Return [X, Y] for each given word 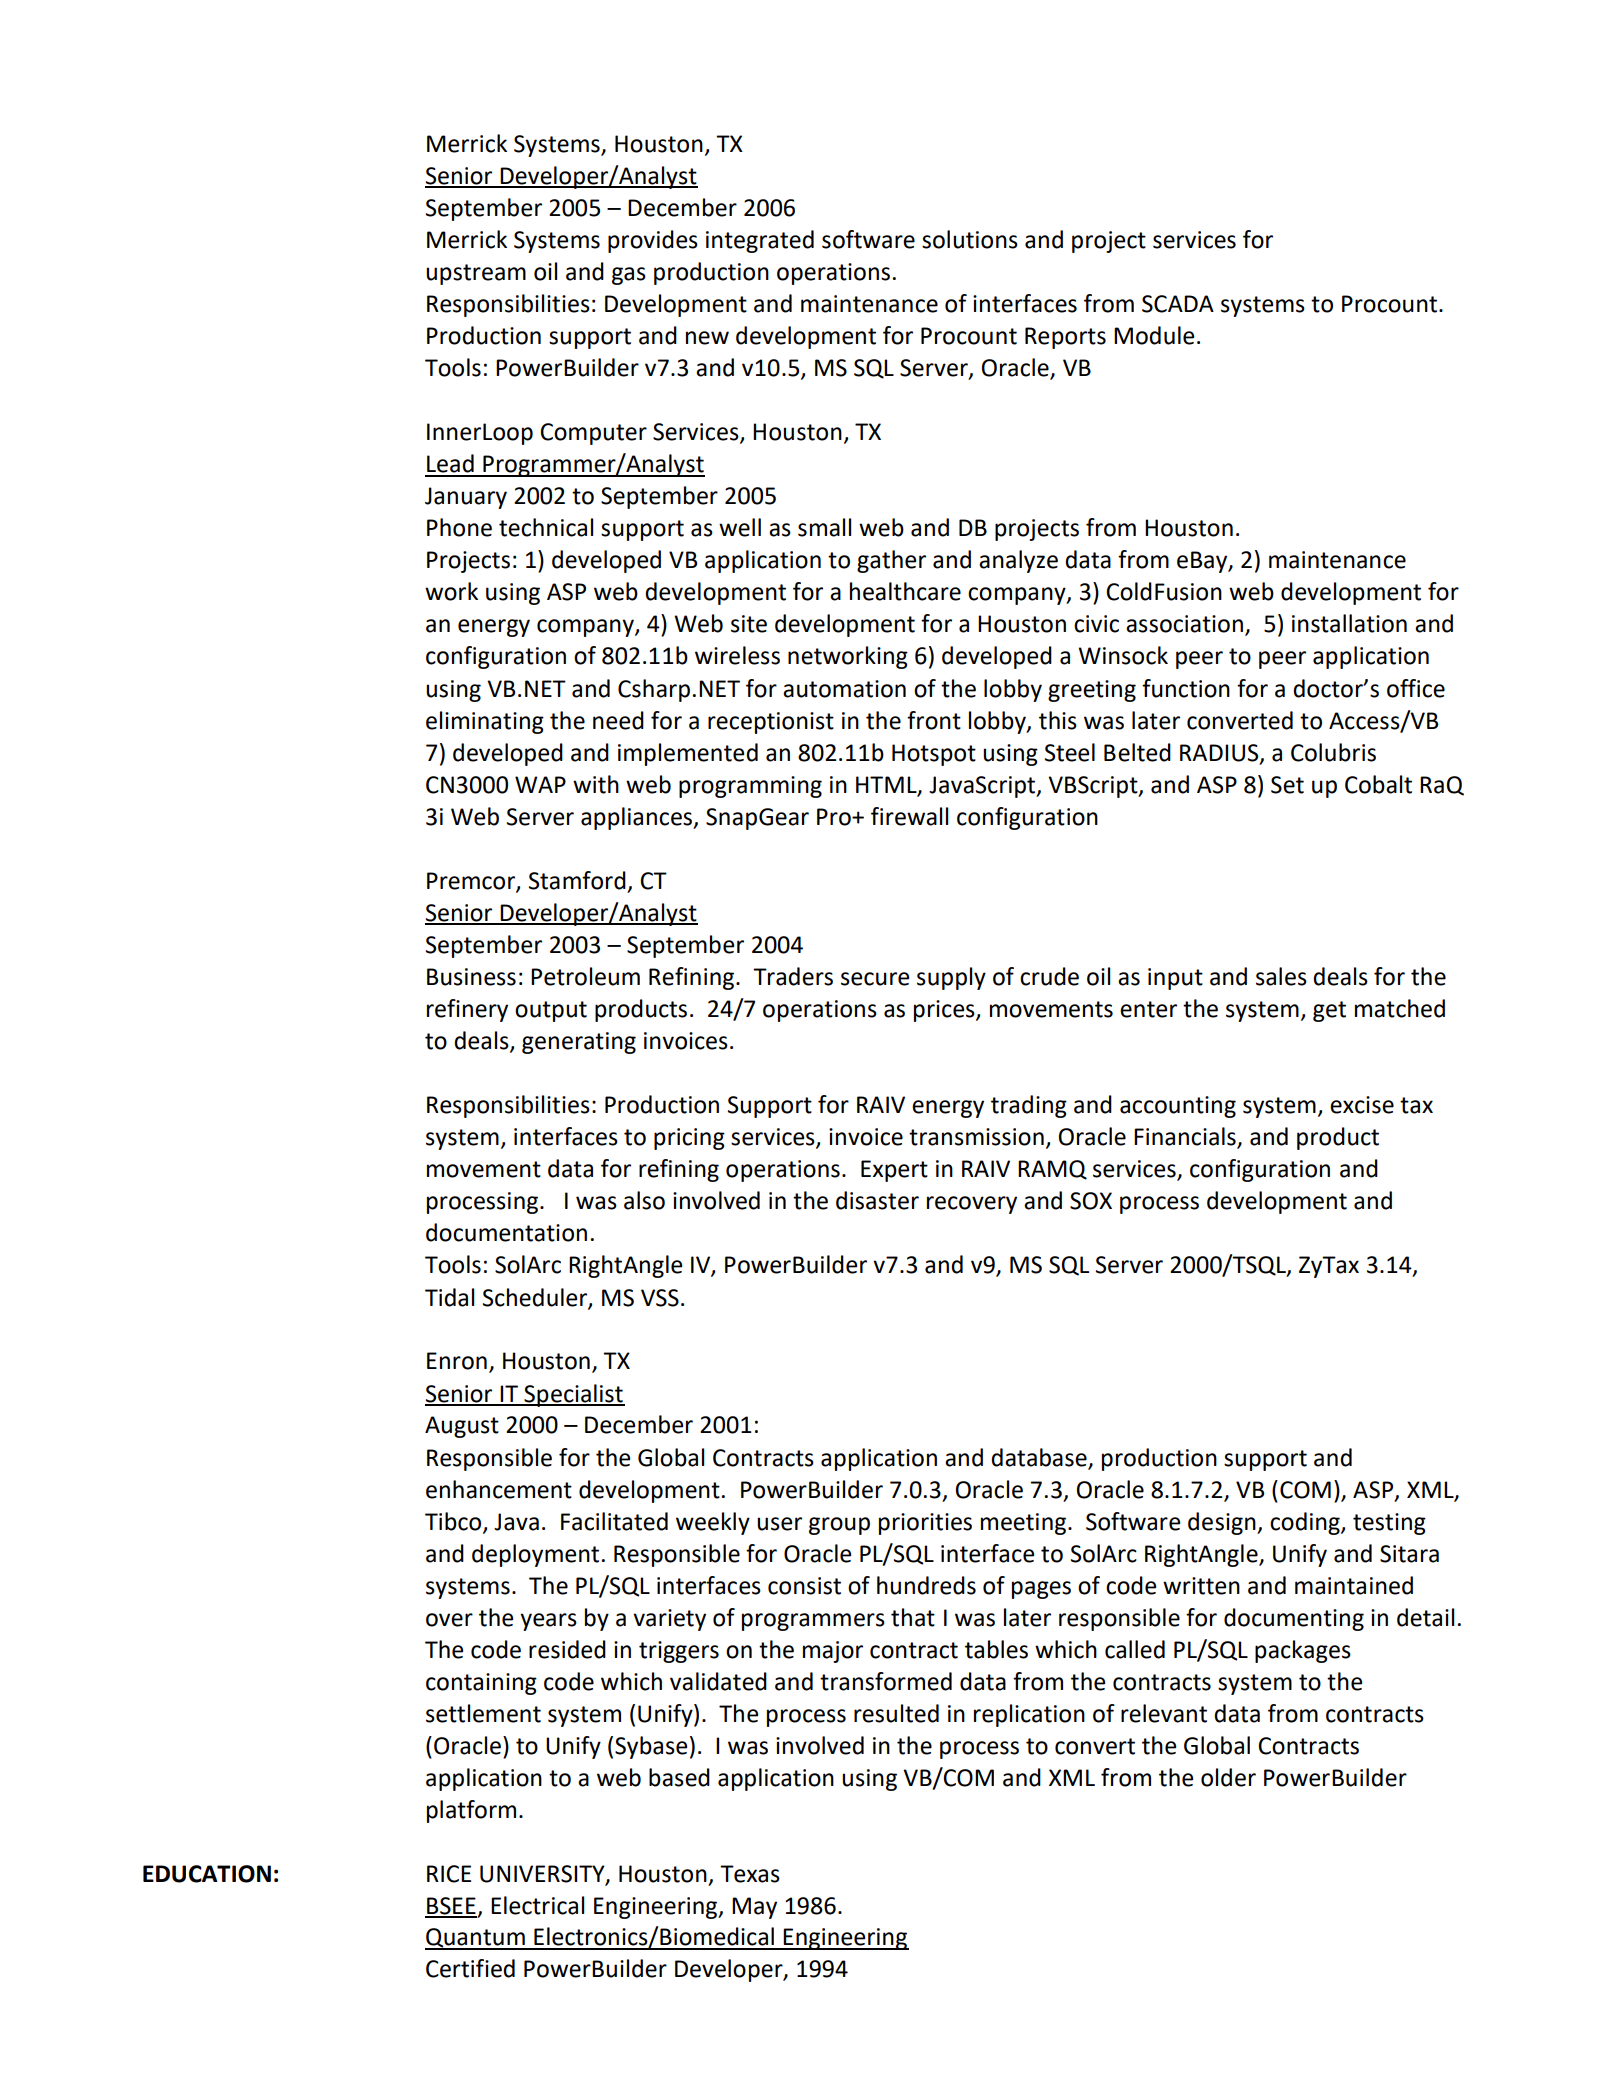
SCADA [1178, 304]
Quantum [476, 1939]
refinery [467, 1010]
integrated [760, 241]
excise [1362, 1105]
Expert [894, 1171]
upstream [476, 274]
